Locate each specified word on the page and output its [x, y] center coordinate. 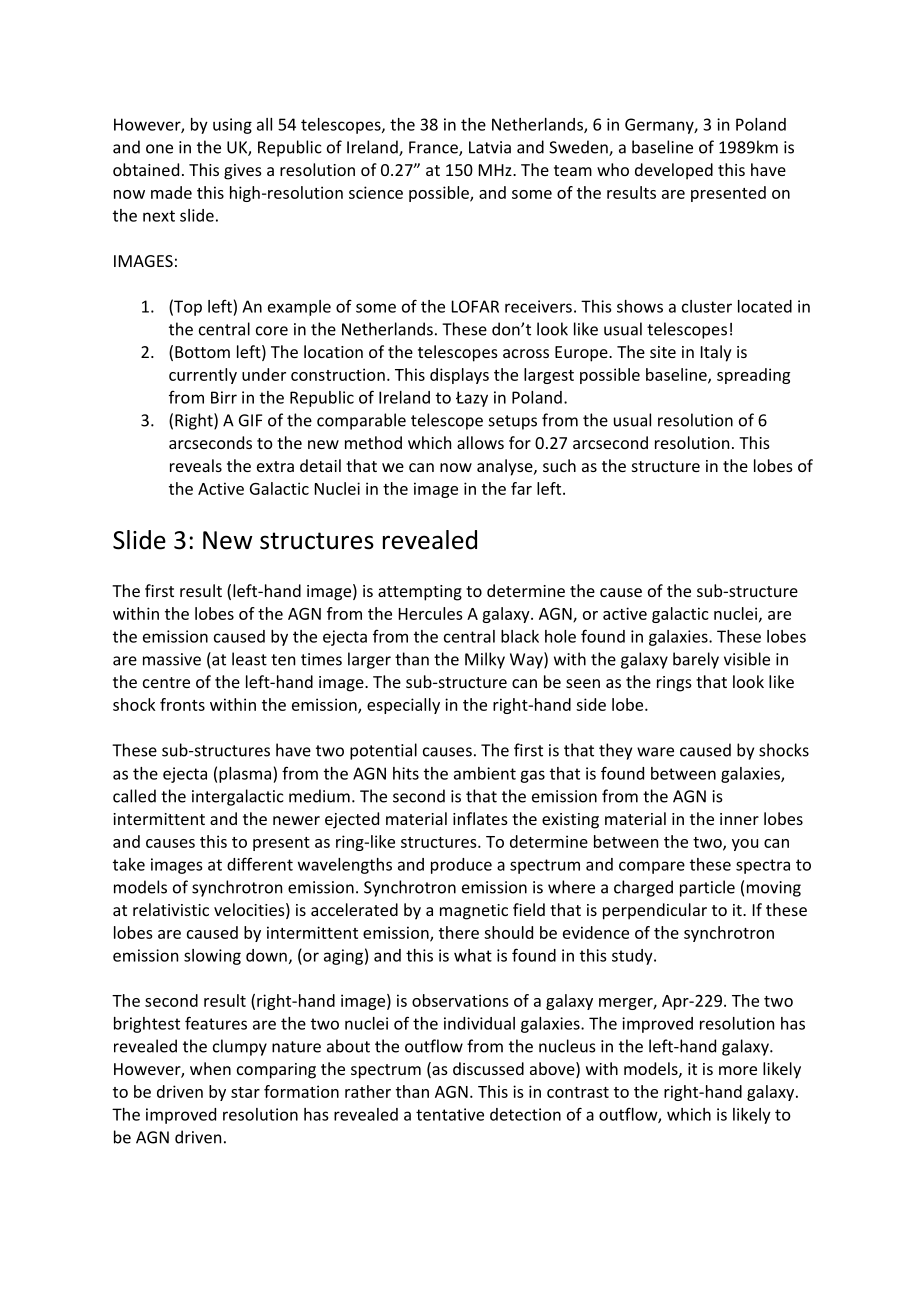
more [738, 1070]
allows [480, 442]
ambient [485, 773]
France [434, 148]
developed [674, 171]
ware [655, 752]
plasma [246, 775]
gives [243, 172]
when [210, 1068]
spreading [753, 376]
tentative [450, 1114]
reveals [196, 465]
